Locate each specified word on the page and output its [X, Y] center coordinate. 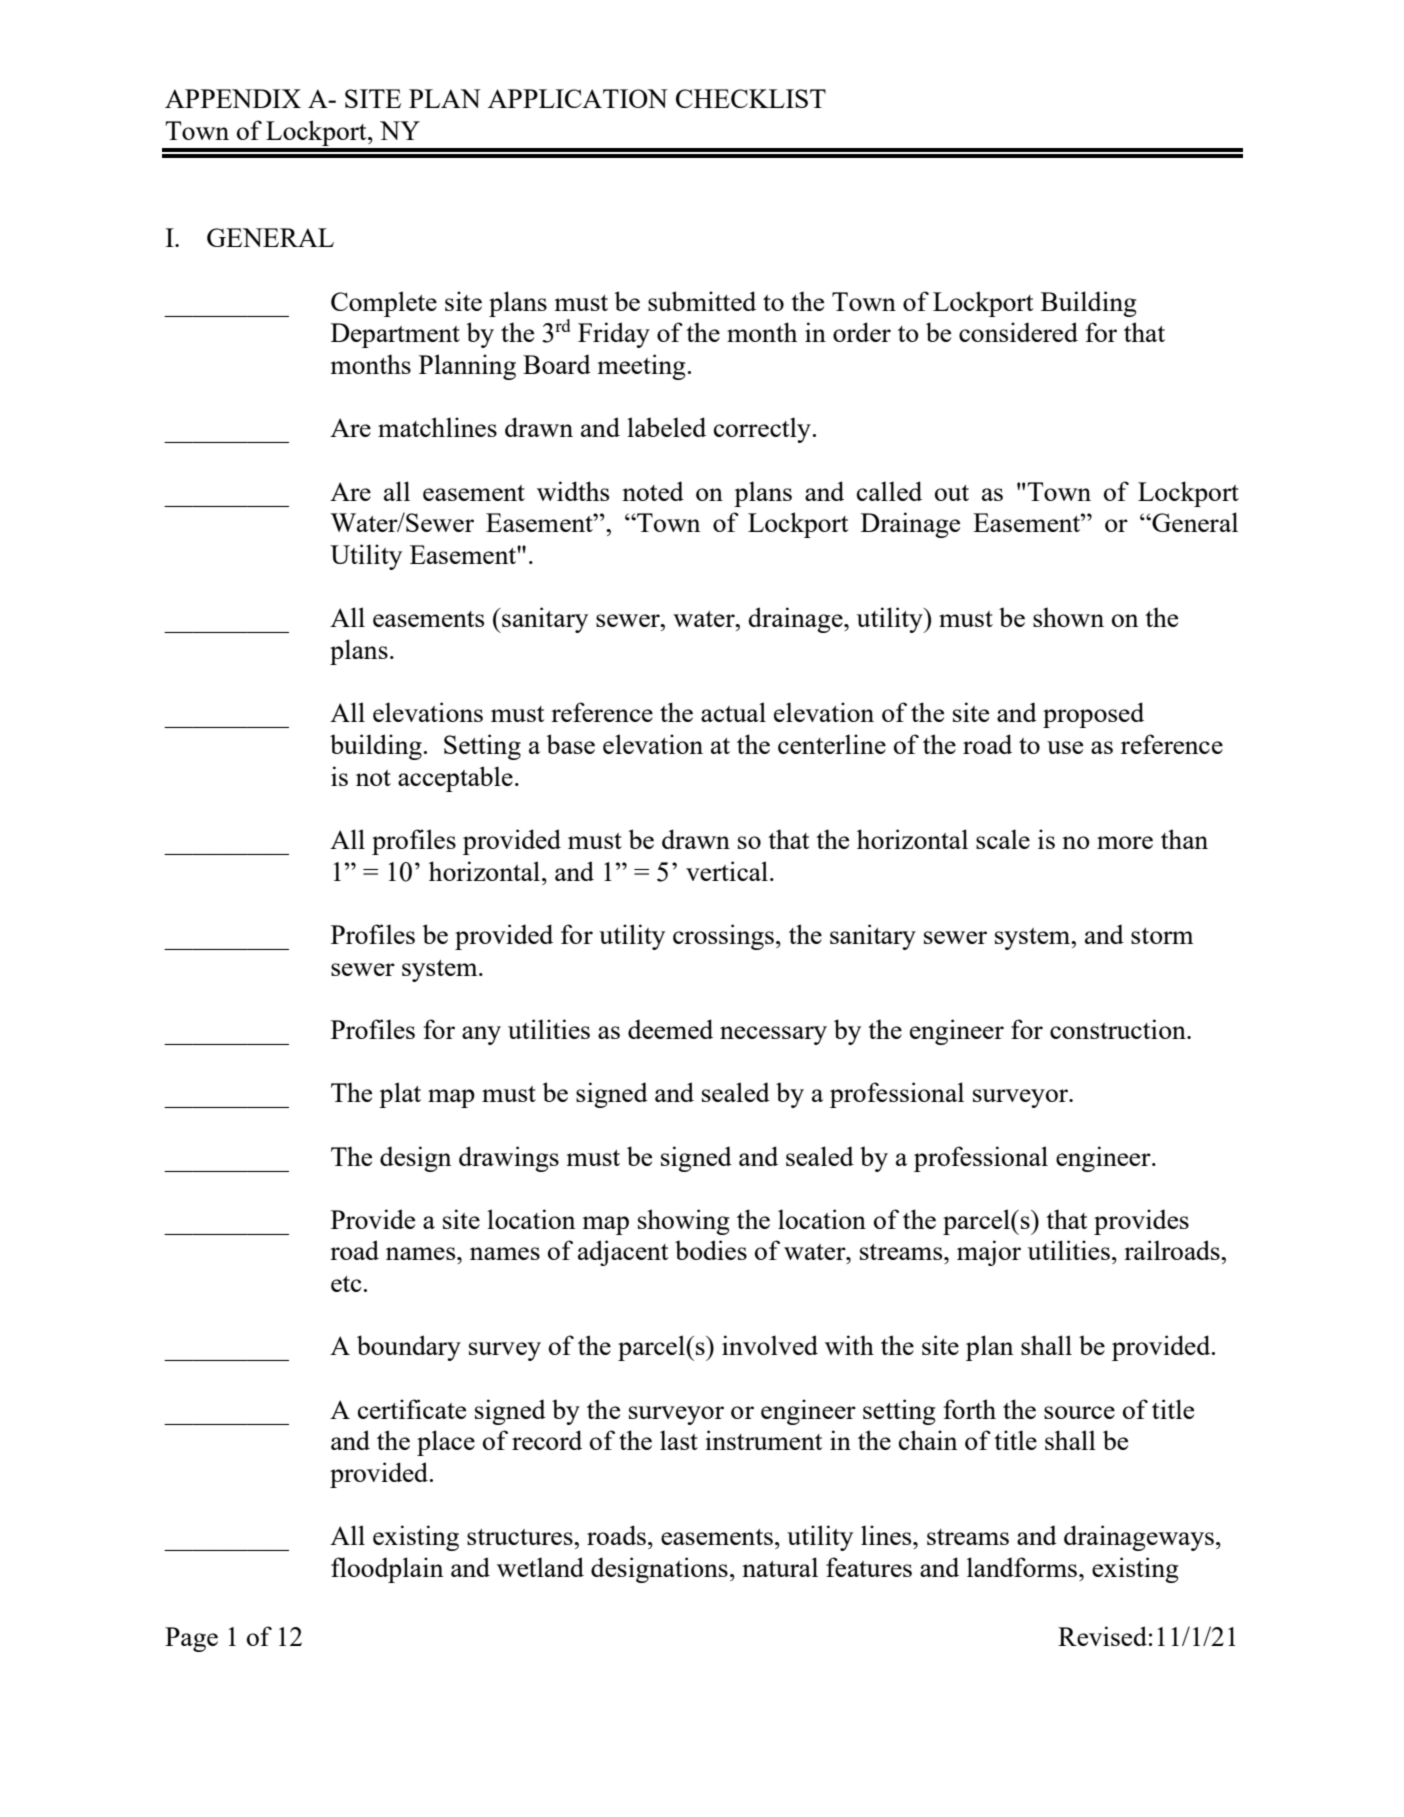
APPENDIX [233, 98]
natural [780, 1567]
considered [1018, 332]
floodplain [387, 1570]
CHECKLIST [751, 98]
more [1125, 842]
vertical [727, 871]
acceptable [455, 779]
